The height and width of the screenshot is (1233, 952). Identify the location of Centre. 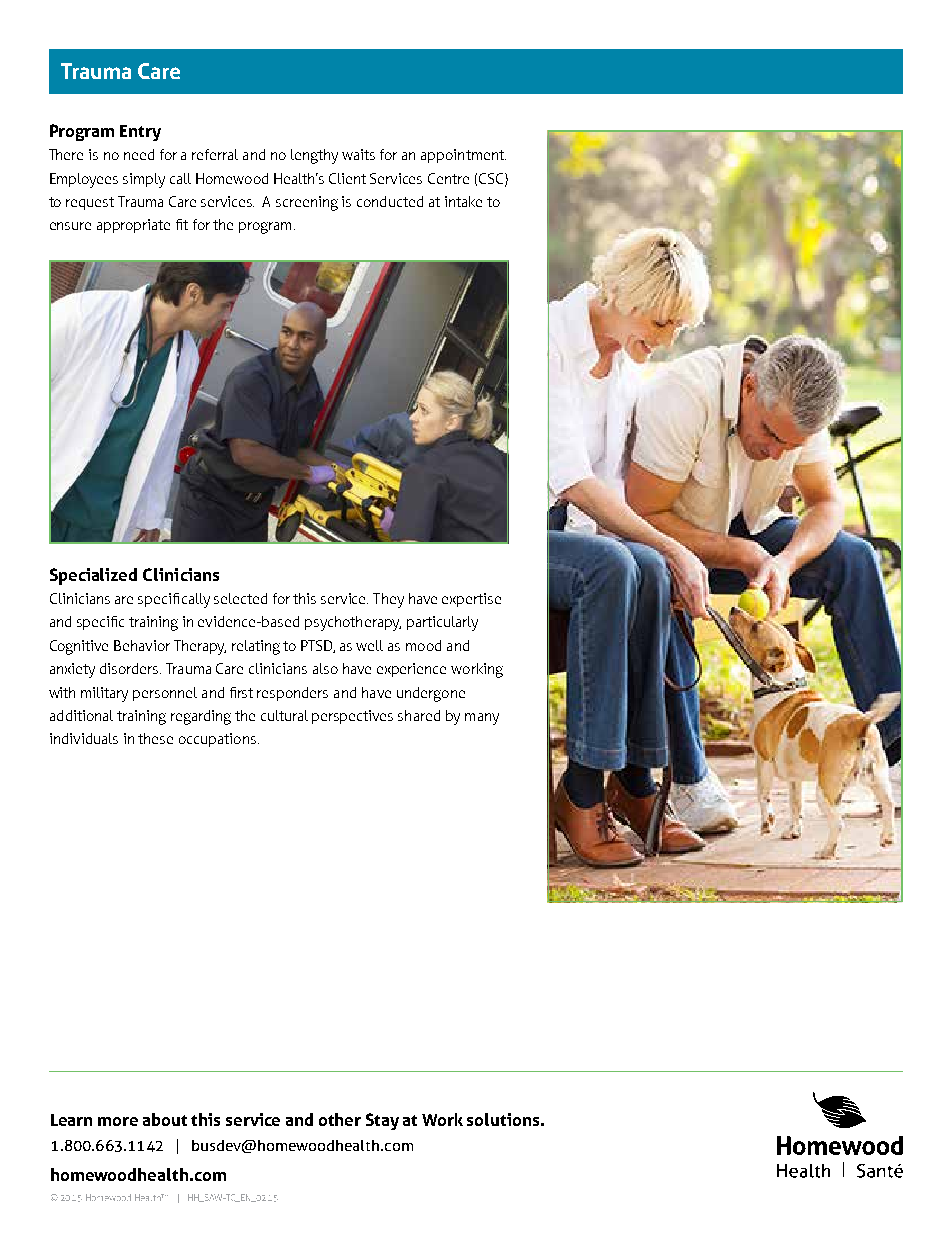
(448, 178).
